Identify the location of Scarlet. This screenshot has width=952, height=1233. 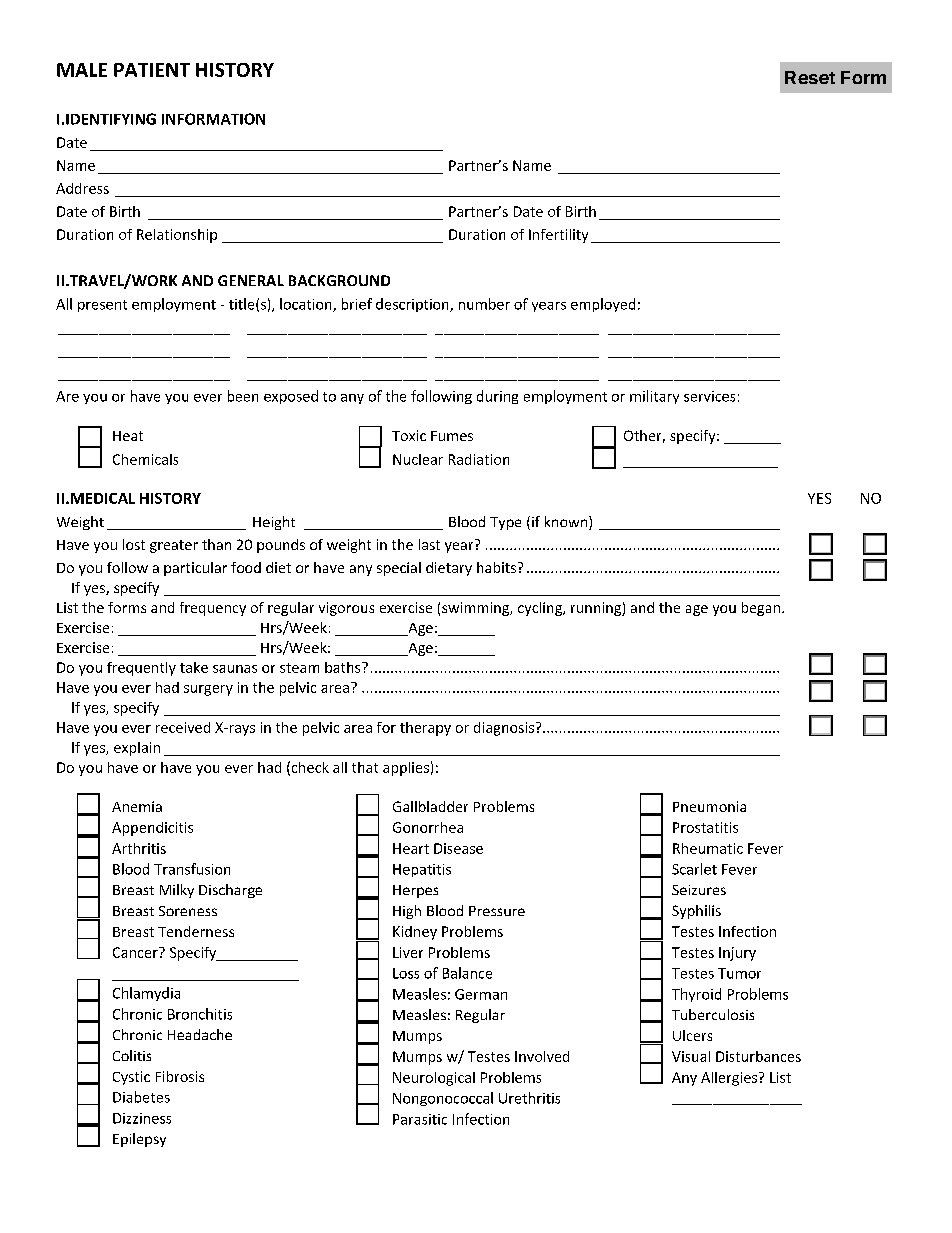
(694, 869).
